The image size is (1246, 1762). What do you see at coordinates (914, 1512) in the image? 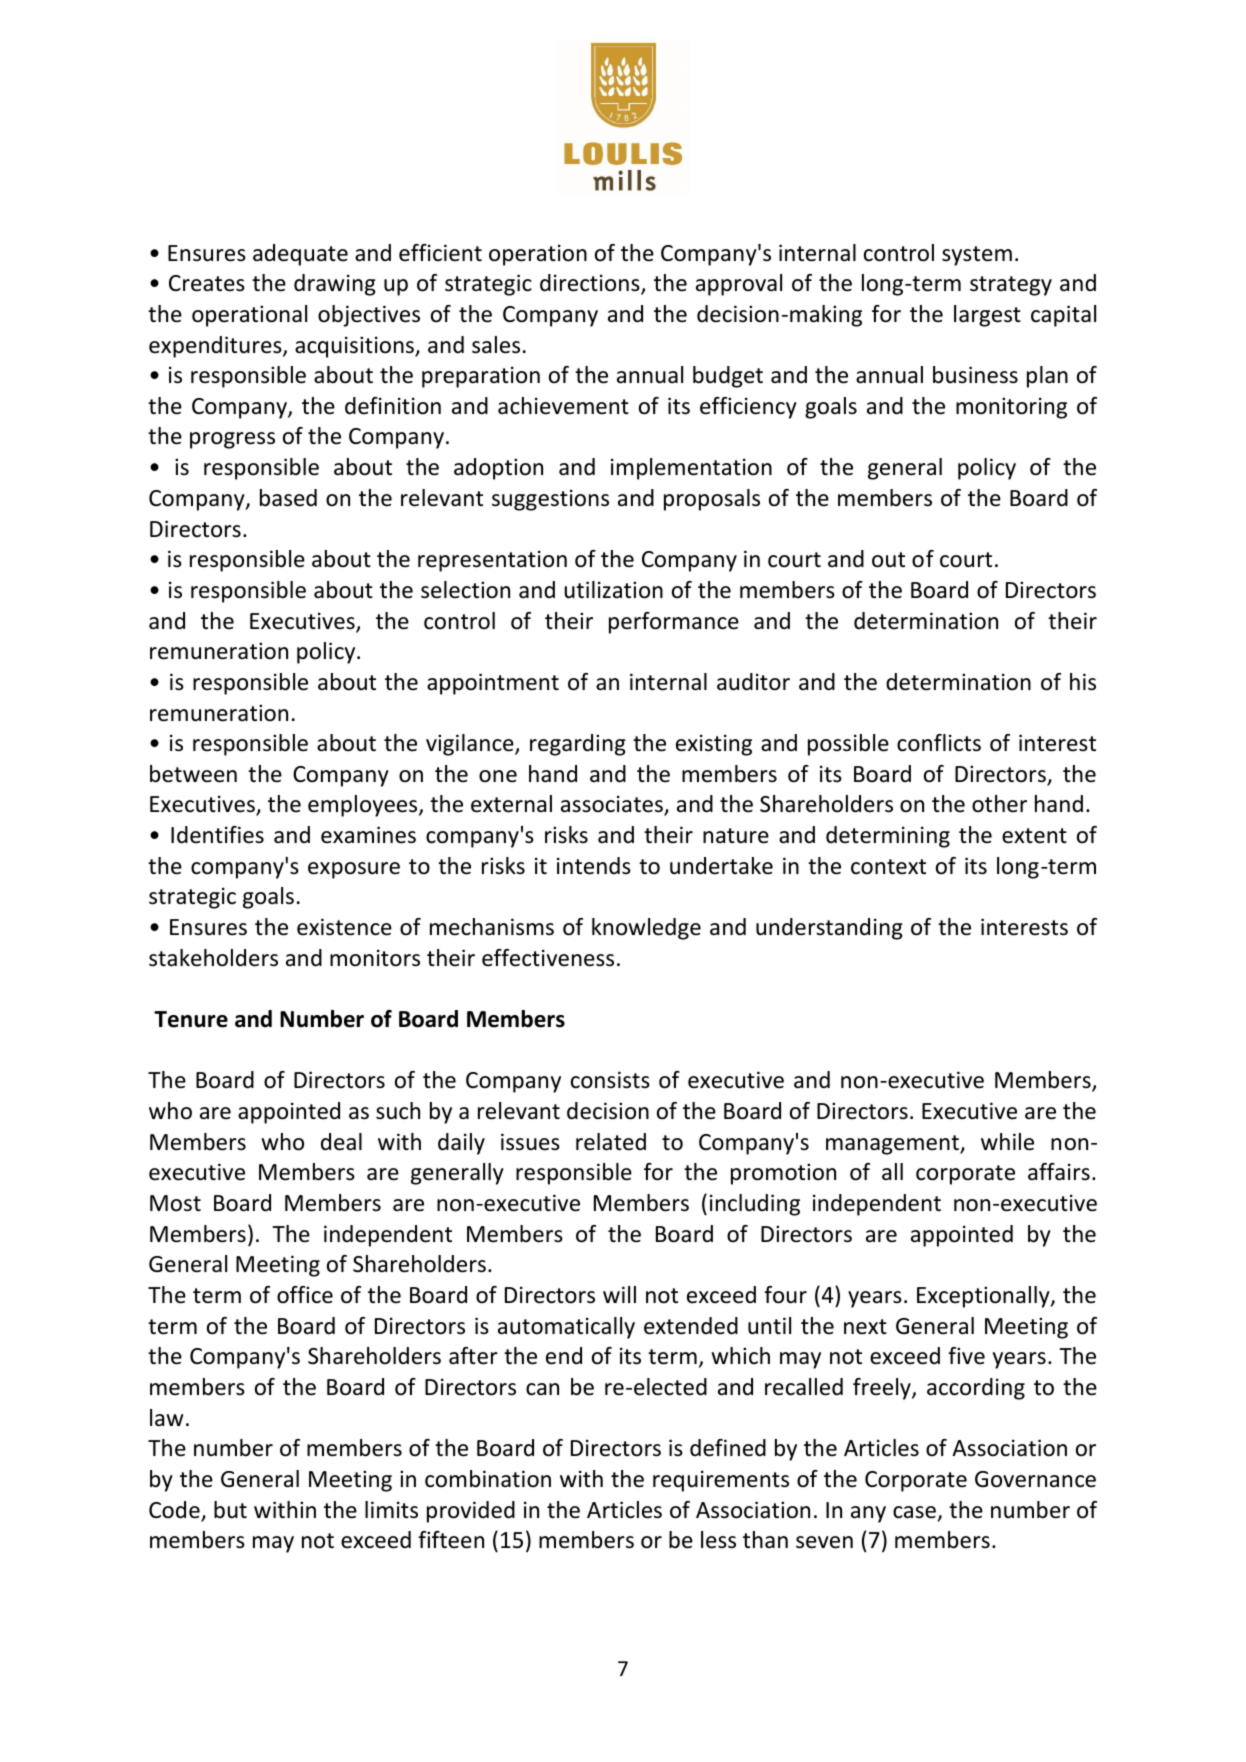
I see `case` at bounding box center [914, 1512].
